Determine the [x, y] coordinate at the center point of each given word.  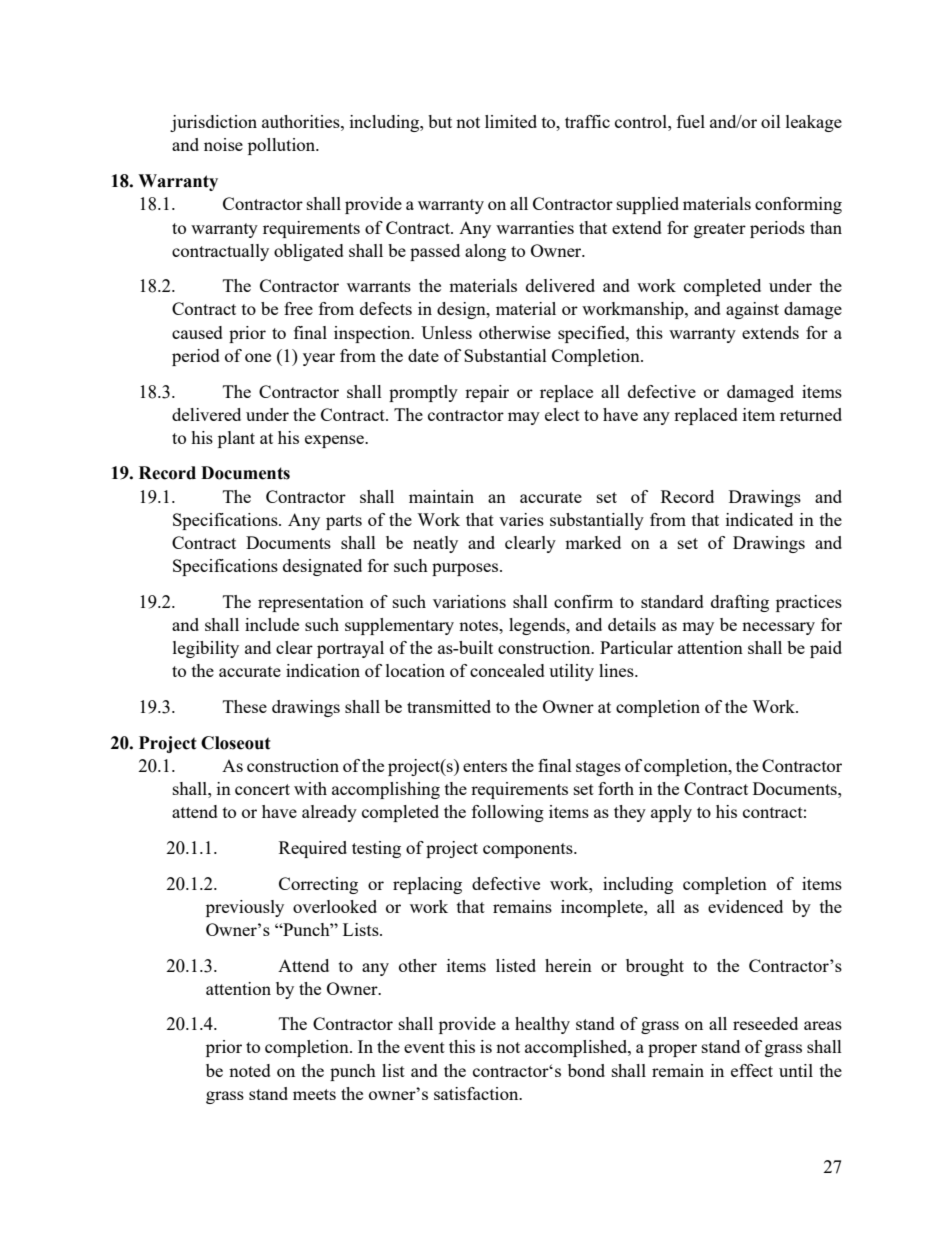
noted [250, 1070]
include [272, 624]
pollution [283, 146]
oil [771, 121]
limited [511, 121]
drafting [740, 603]
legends [538, 626]
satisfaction [477, 1093]
